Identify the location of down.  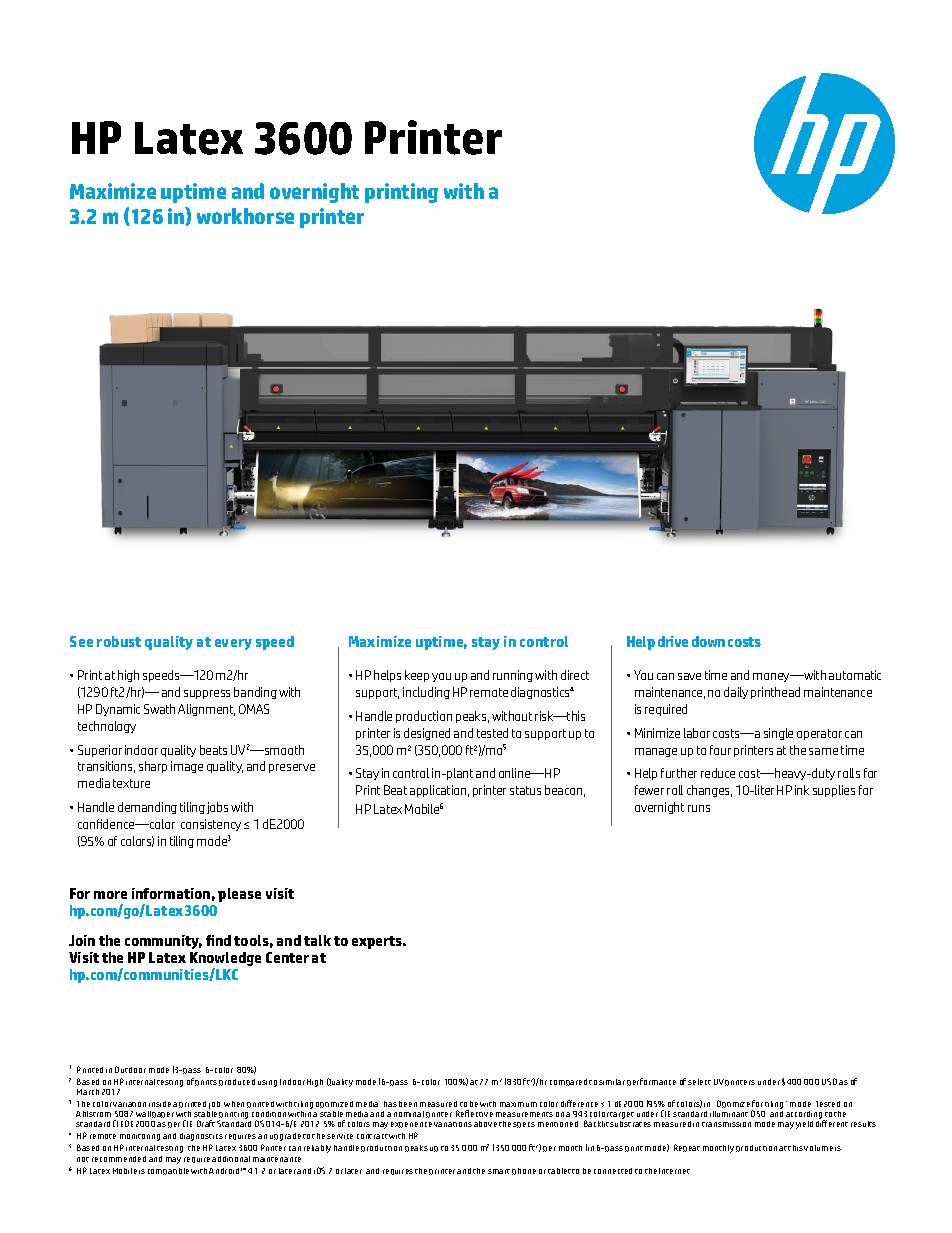
(708, 641).
